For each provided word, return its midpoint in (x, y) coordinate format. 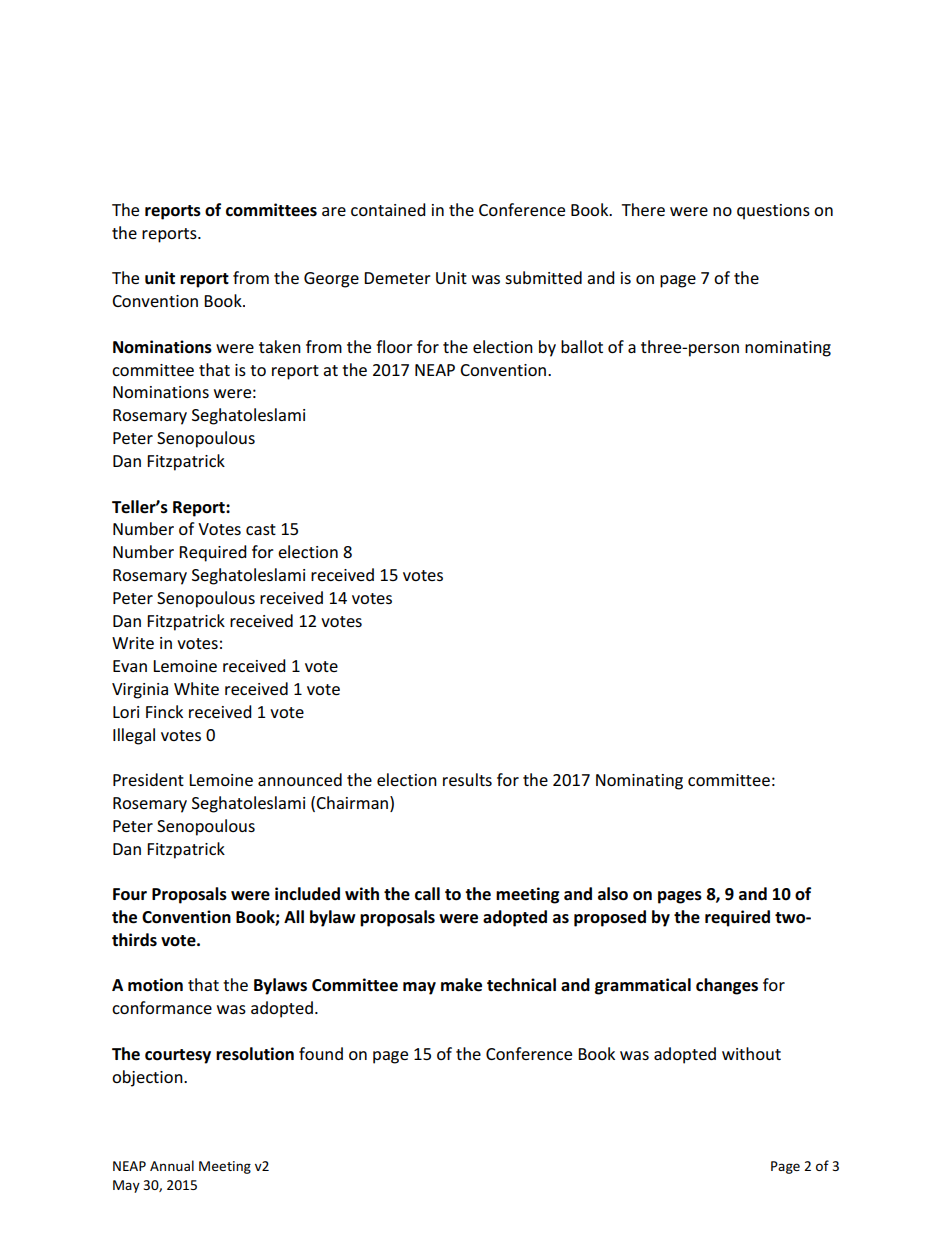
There (643, 209)
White (196, 688)
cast (261, 529)
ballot (582, 346)
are (334, 211)
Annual (172, 1165)
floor (394, 346)
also (613, 894)
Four (130, 894)
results (467, 779)
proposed (610, 918)
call (427, 894)
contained (388, 209)
